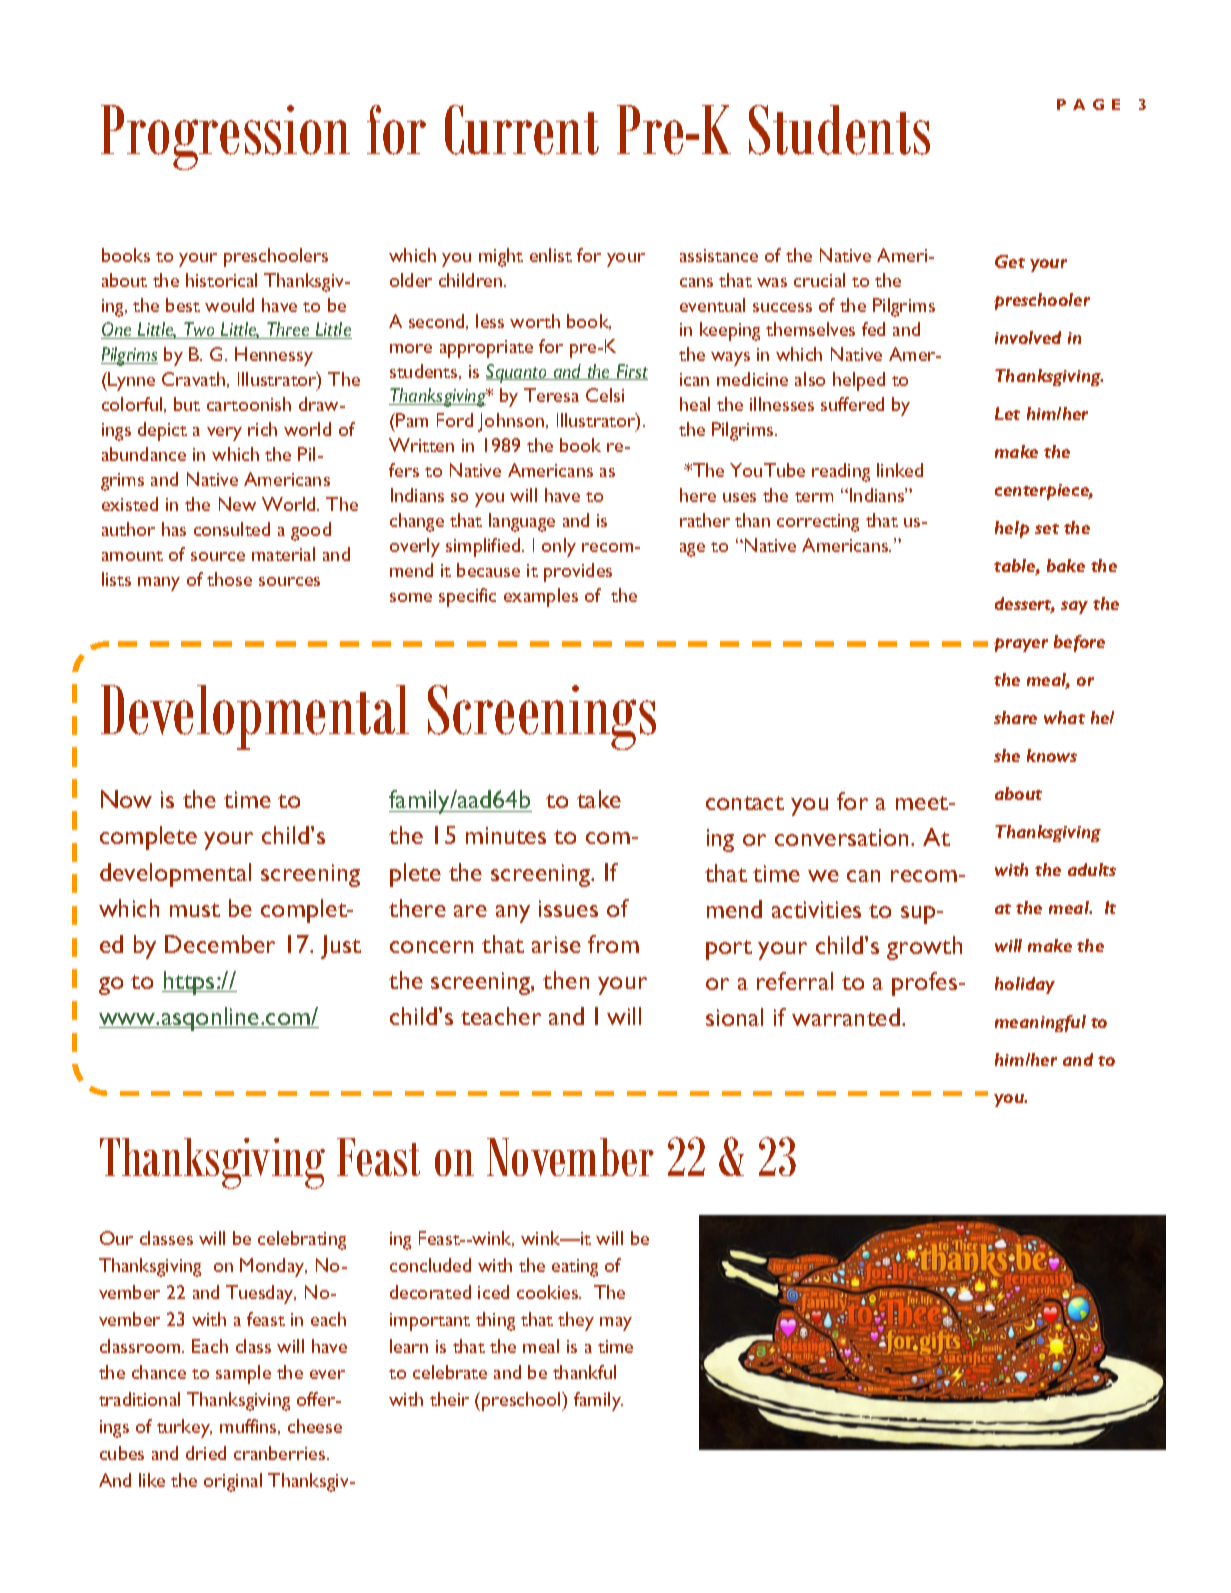 This image has height=1593, width=1231. Describe the element at coordinates (522, 130) in the image. I see `Current` at that location.
